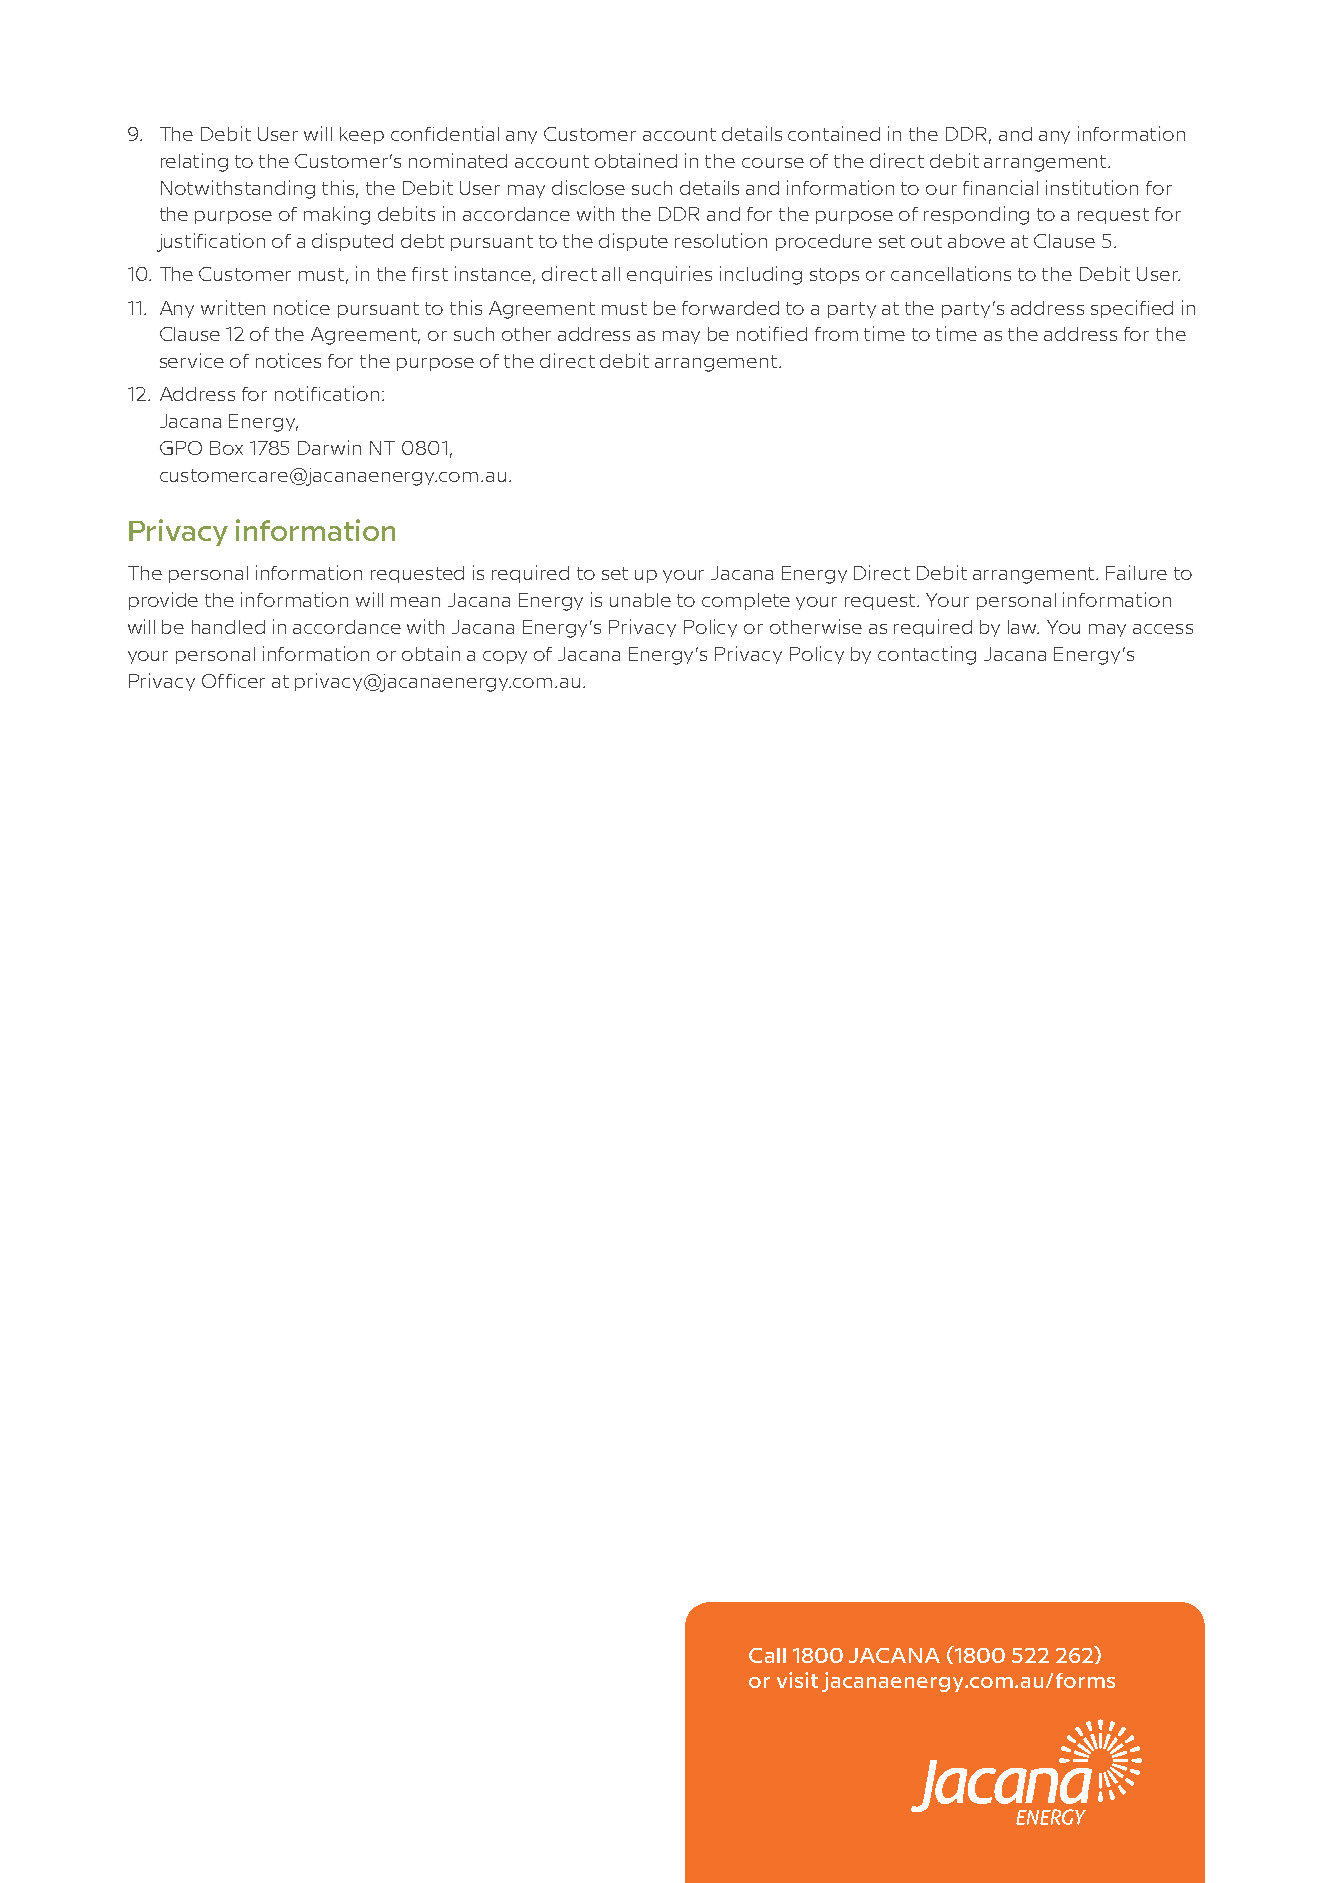 The width and height of the image is (1332, 1883). What do you see at coordinates (746, 601) in the image?
I see `complete` at bounding box center [746, 601].
